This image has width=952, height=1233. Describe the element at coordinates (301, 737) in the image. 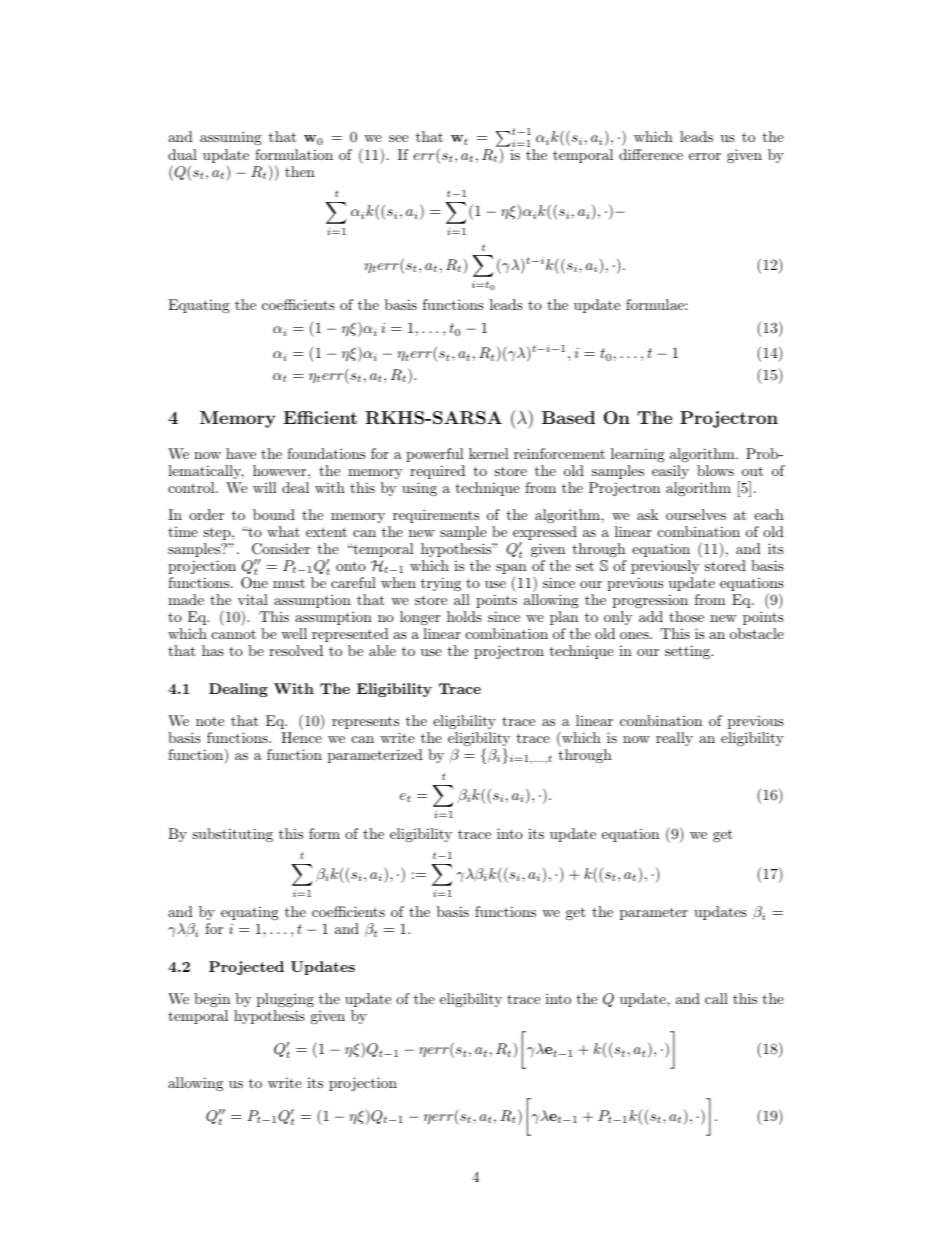

I see `Hence` at that location.
